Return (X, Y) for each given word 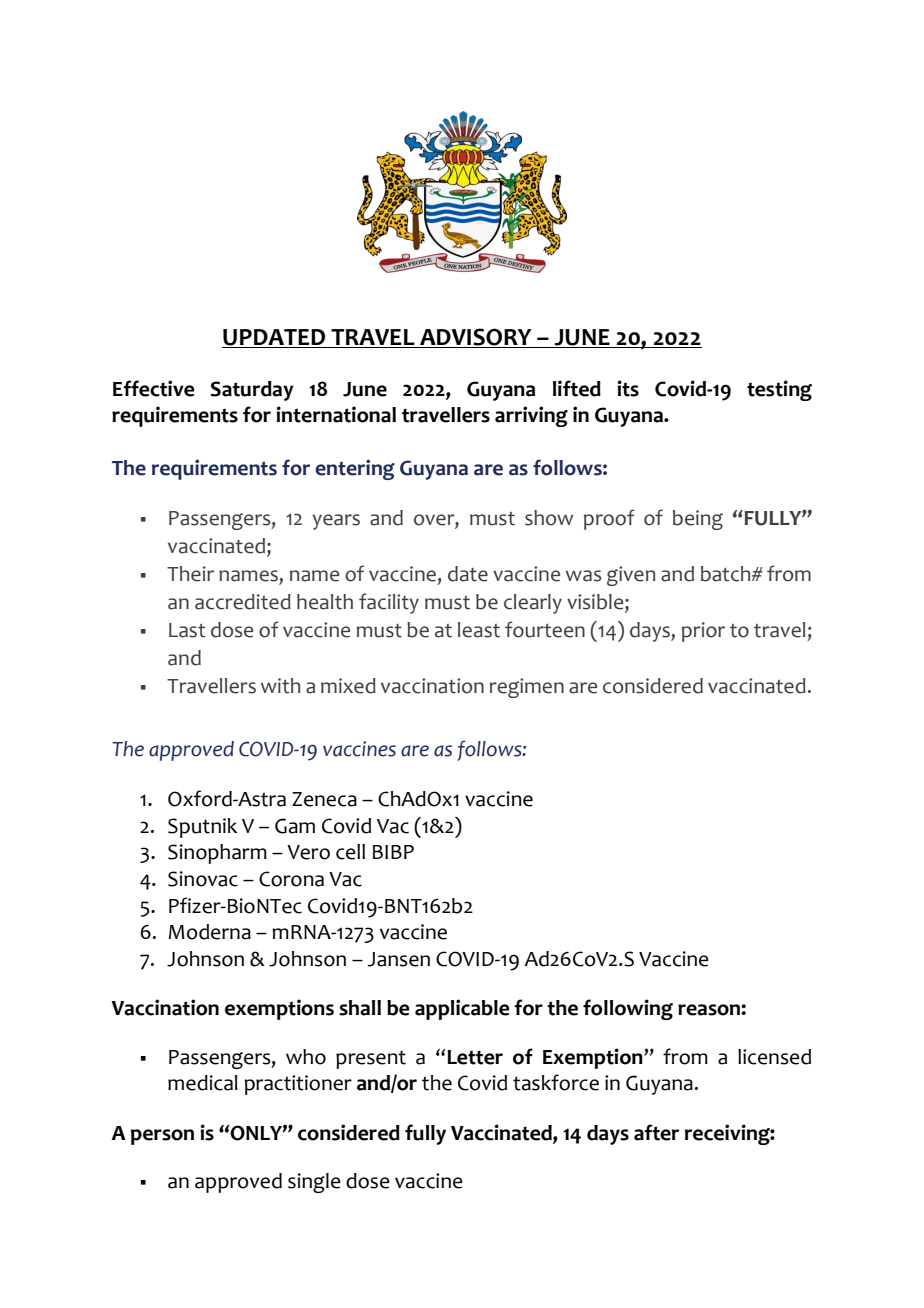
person (162, 1137)
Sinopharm (217, 854)
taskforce (556, 1082)
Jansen (399, 959)
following (628, 1009)
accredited (243, 602)
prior (703, 632)
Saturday (252, 391)
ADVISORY (476, 338)
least (479, 630)
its (628, 388)
